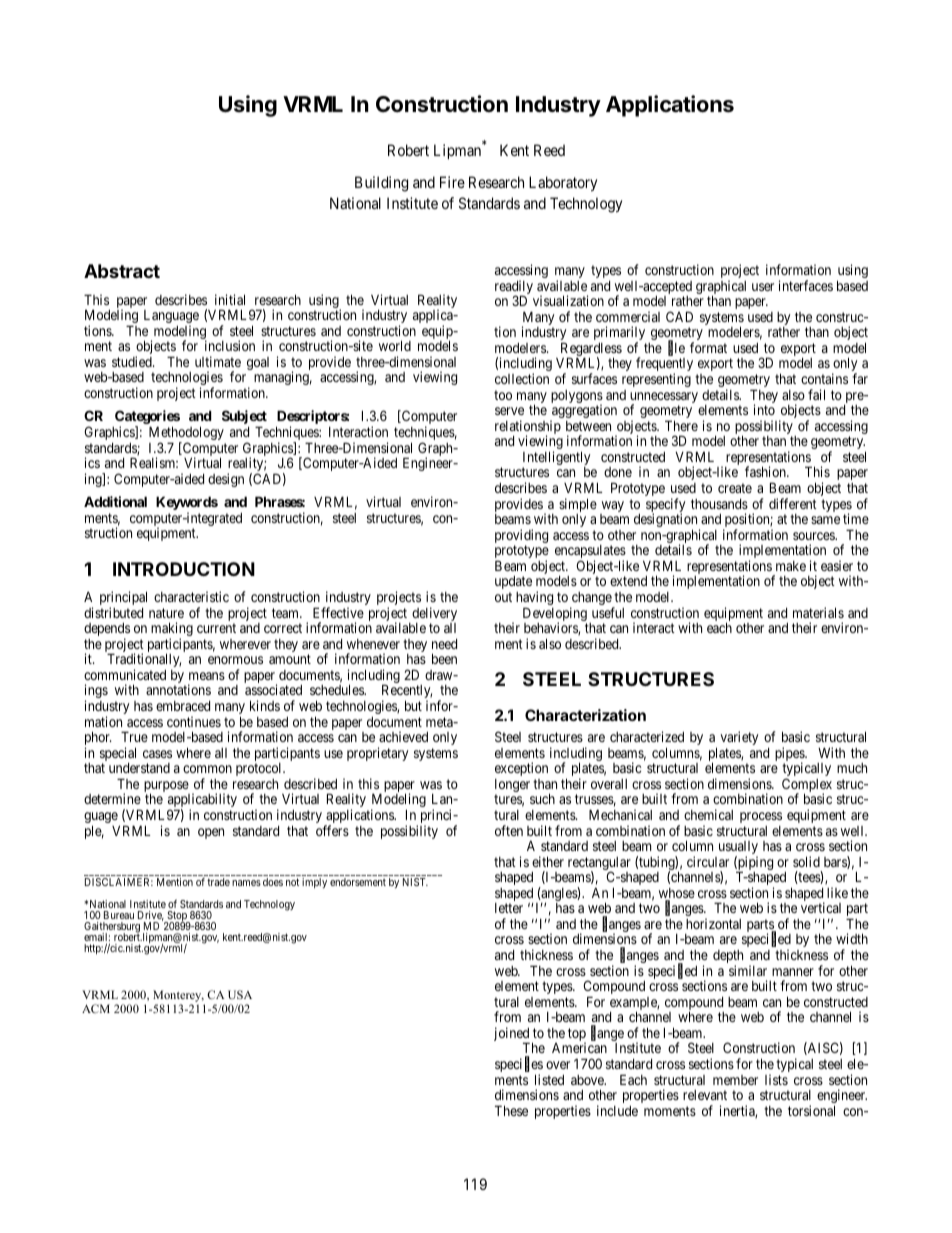 The height and width of the screenshot is (1233, 952). Describe the element at coordinates (807, 786) in the screenshot. I see `Complex` at that location.
